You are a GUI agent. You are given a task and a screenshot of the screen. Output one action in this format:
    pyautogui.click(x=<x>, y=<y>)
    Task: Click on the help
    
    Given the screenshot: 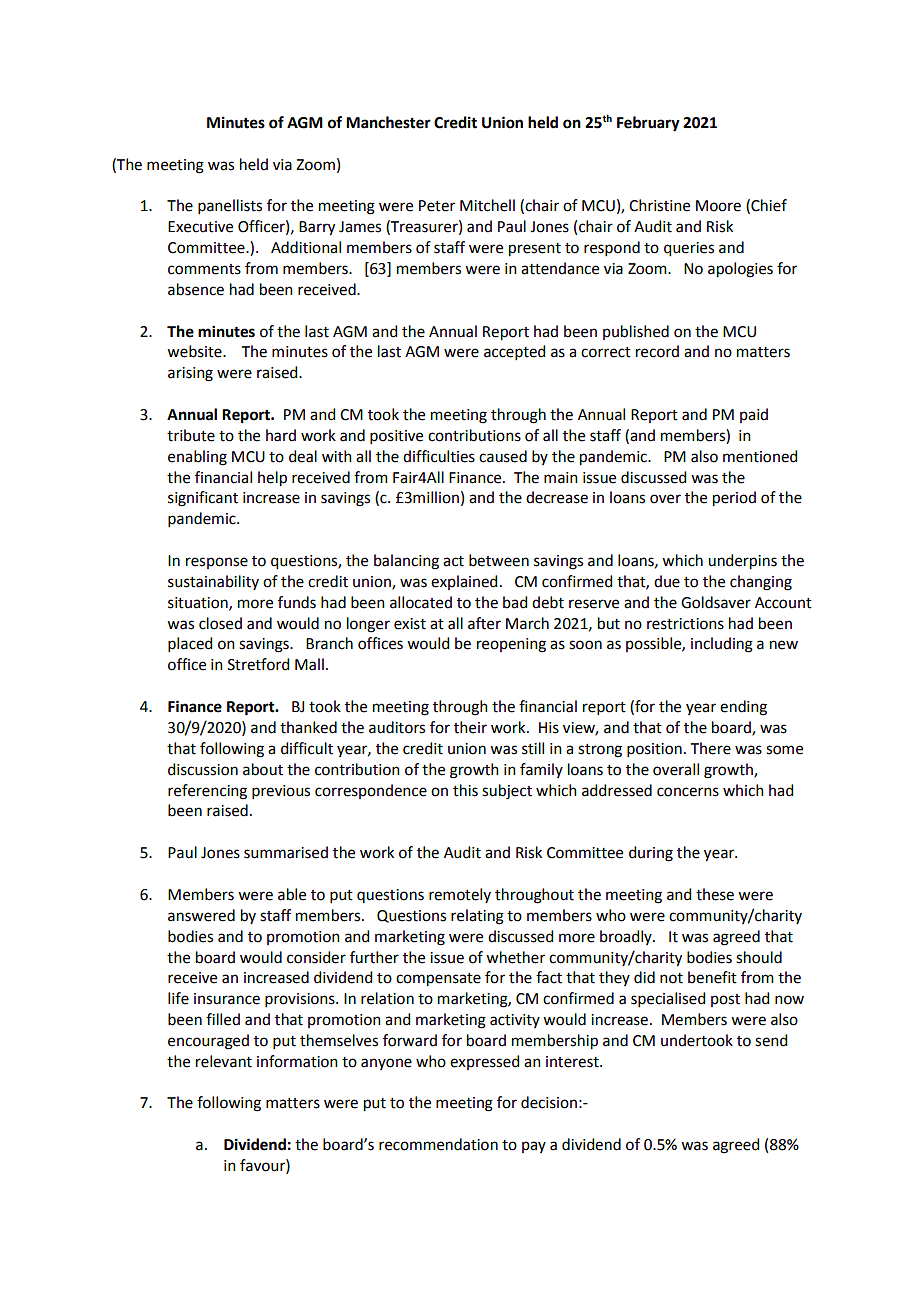 What is the action you would take?
    pyautogui.click(x=272, y=479)
